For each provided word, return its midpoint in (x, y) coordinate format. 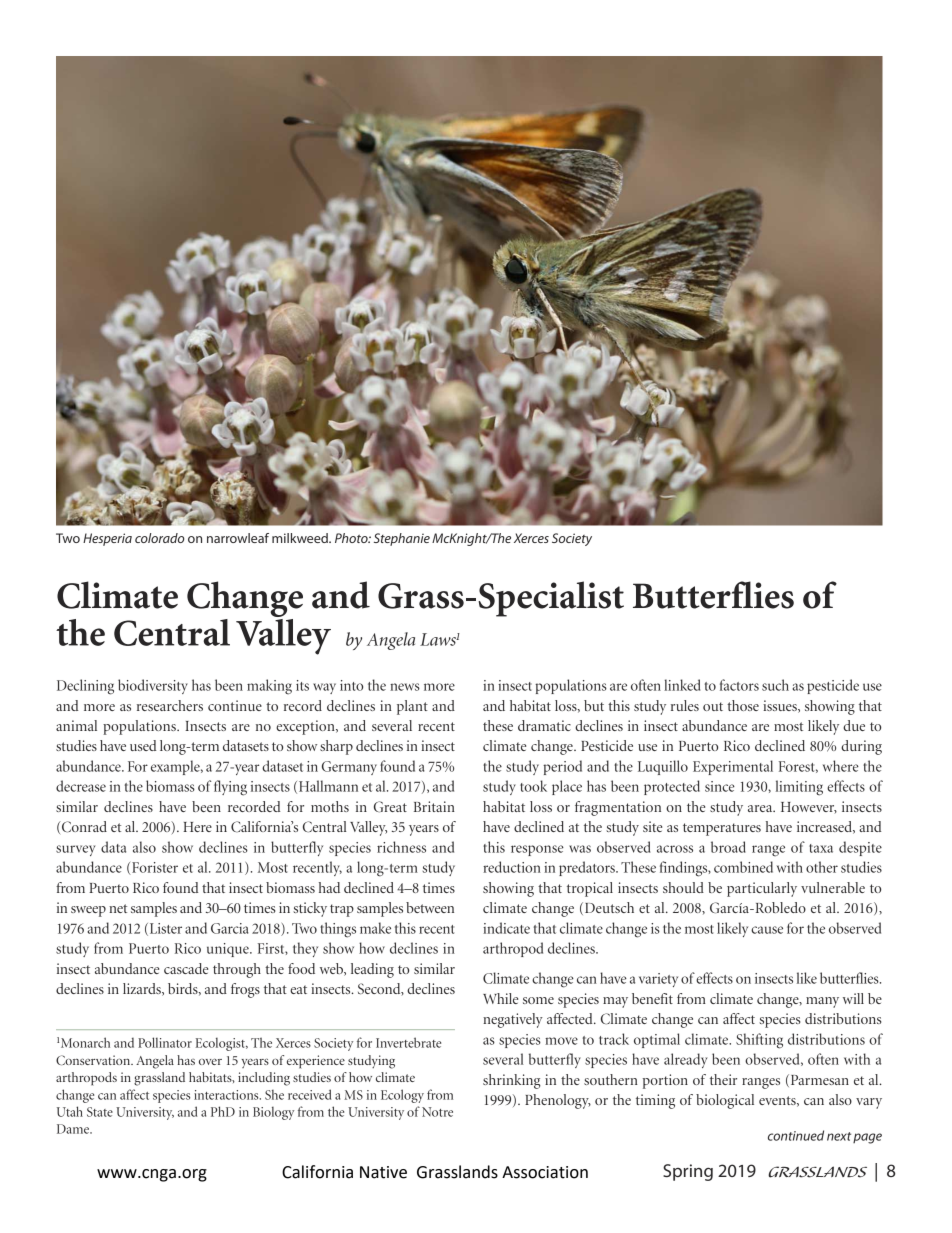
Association (545, 1172)
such (775, 685)
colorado (159, 538)
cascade (186, 968)
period (562, 767)
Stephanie (402, 539)
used (143, 745)
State (100, 1112)
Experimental (733, 767)
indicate (506, 928)
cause (767, 930)
